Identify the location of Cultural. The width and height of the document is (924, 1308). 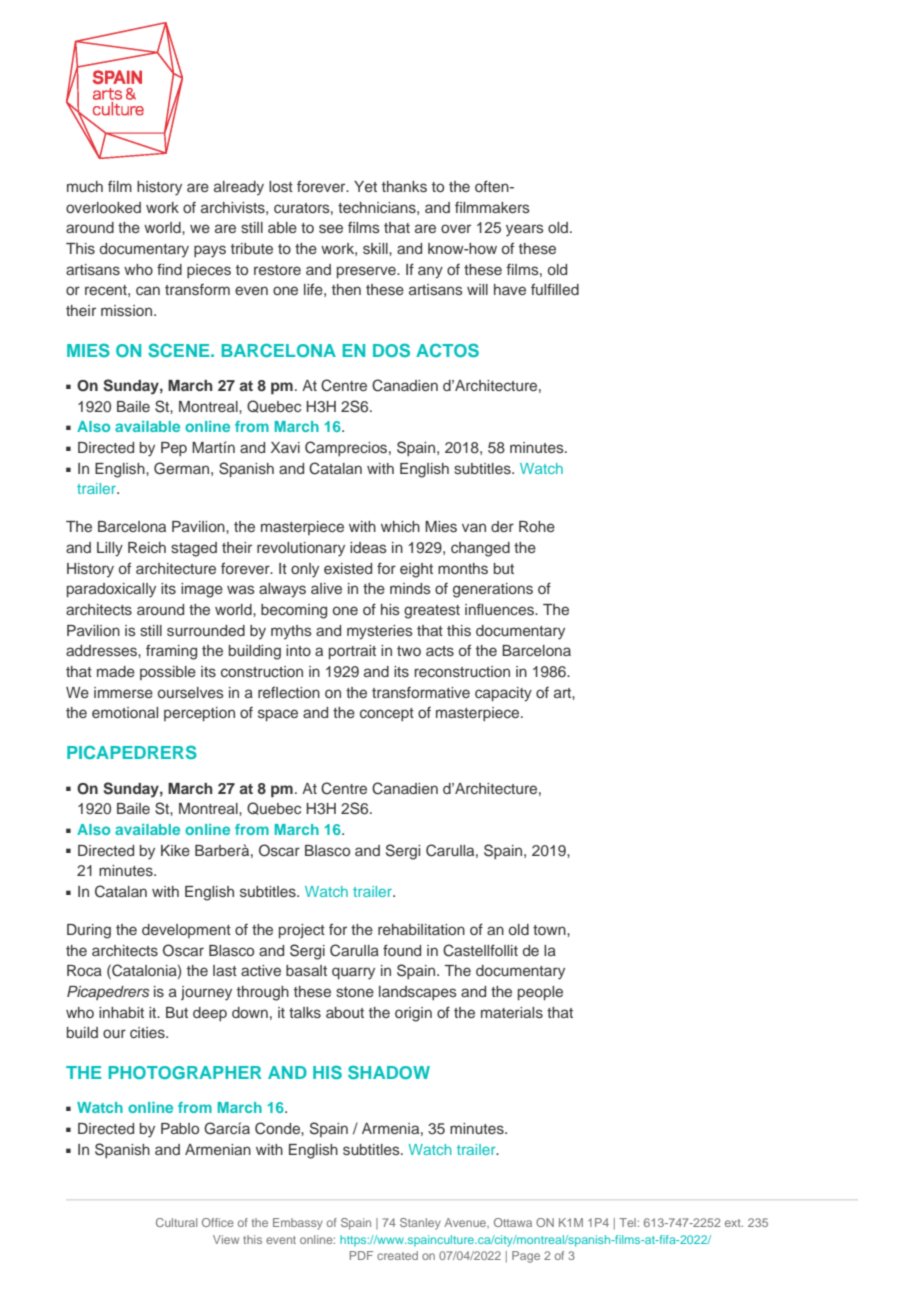
(176, 1222).
